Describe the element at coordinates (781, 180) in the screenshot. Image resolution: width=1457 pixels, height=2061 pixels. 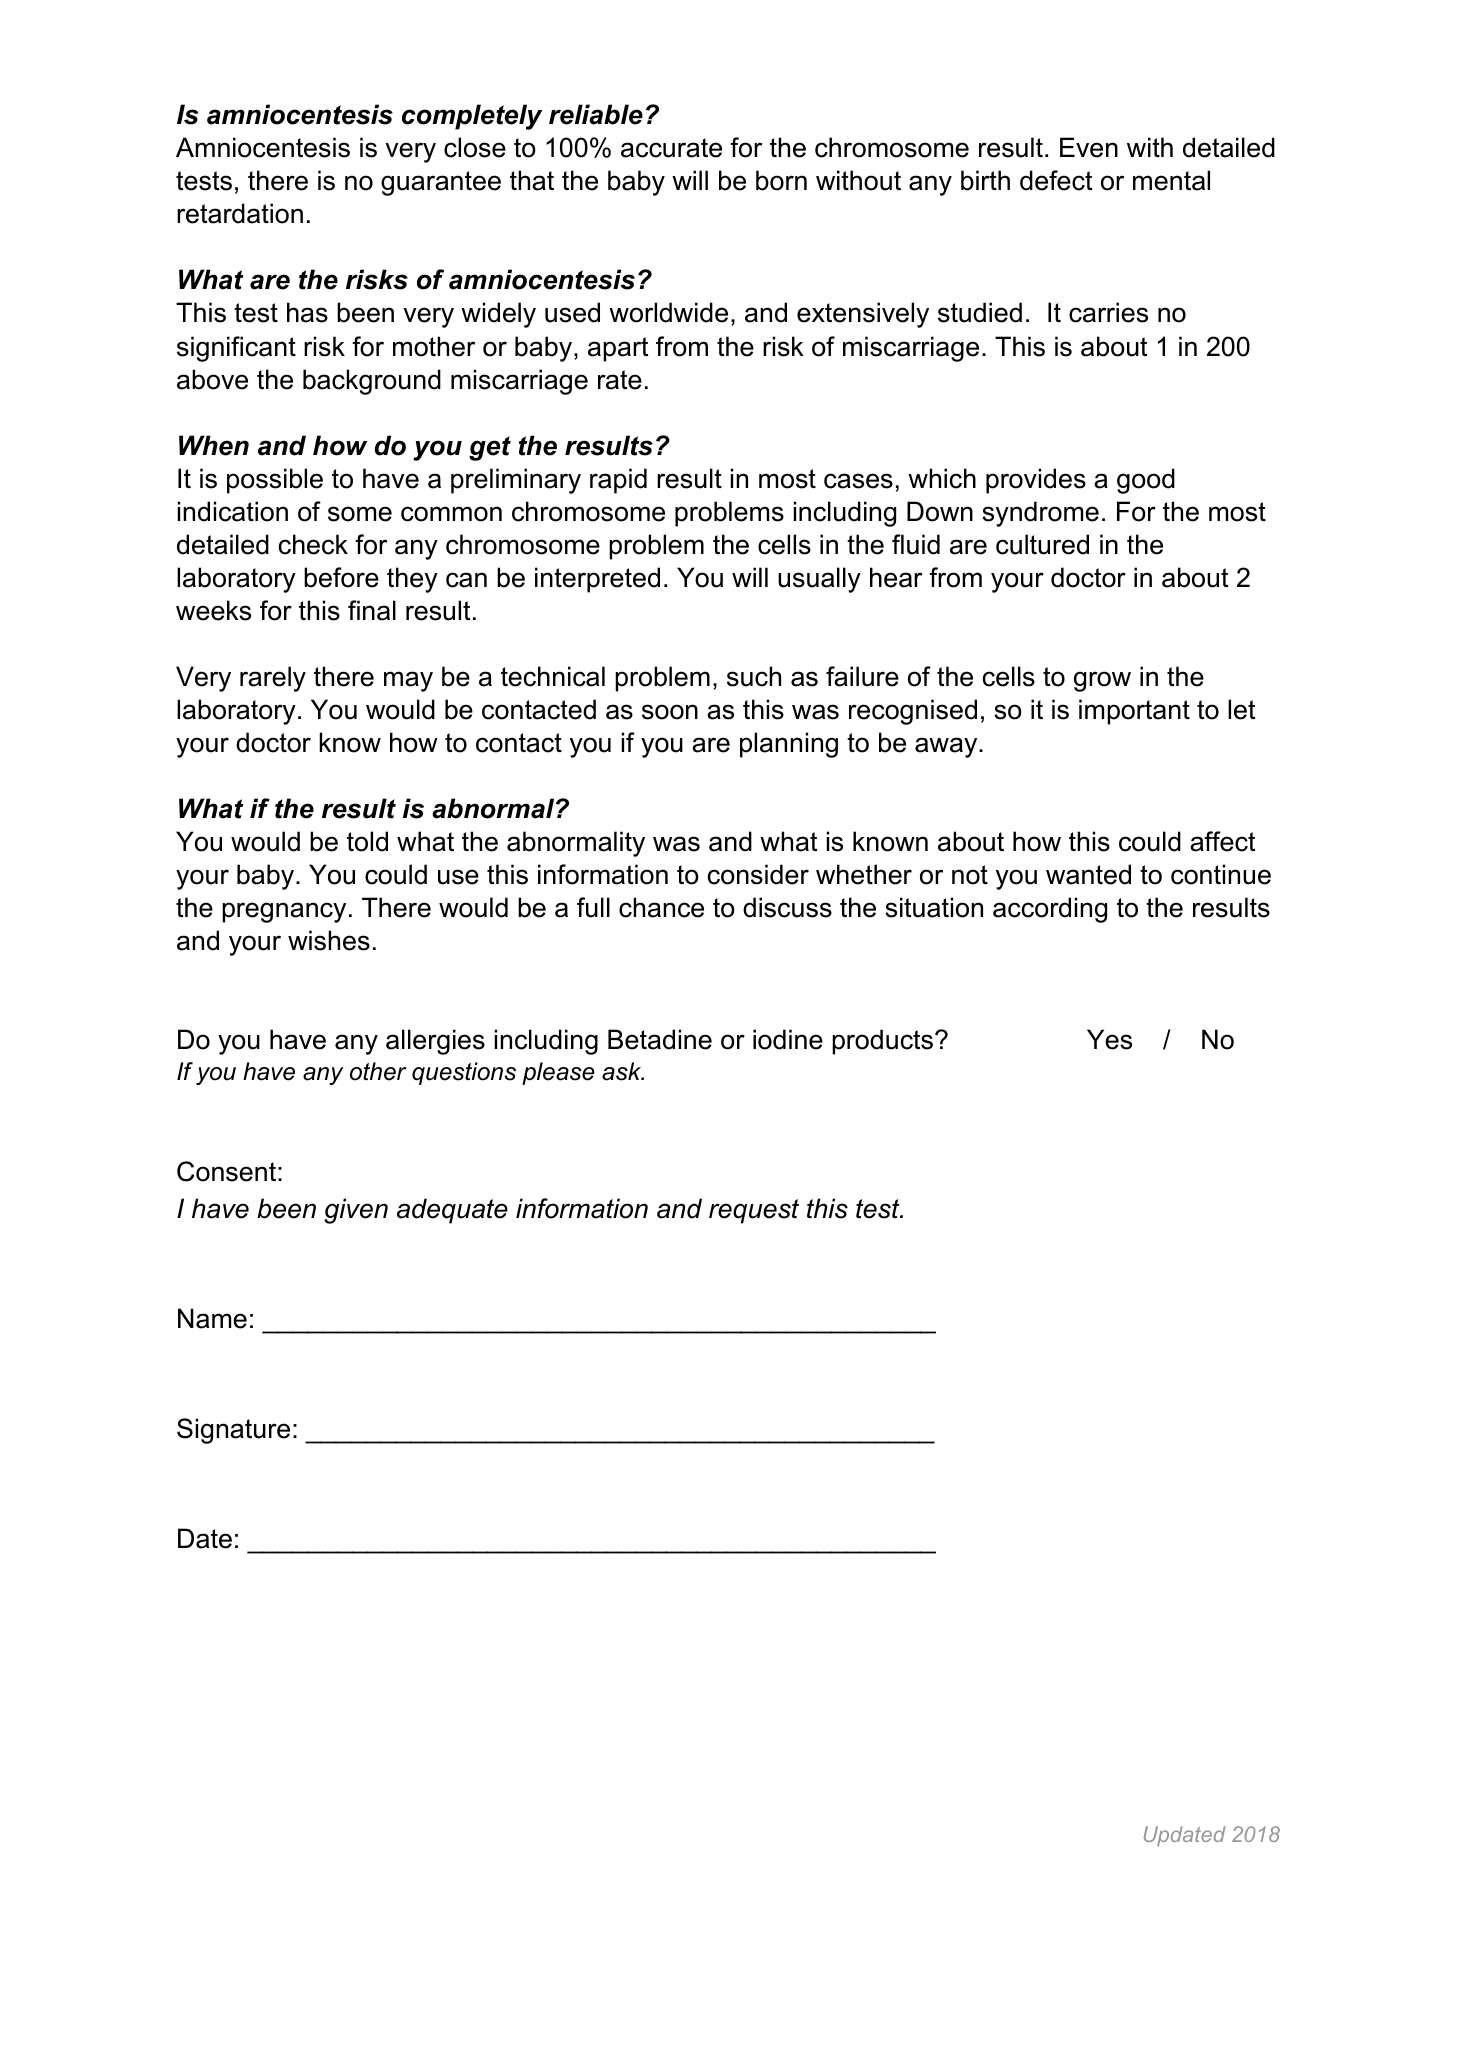
I see `born` at that location.
